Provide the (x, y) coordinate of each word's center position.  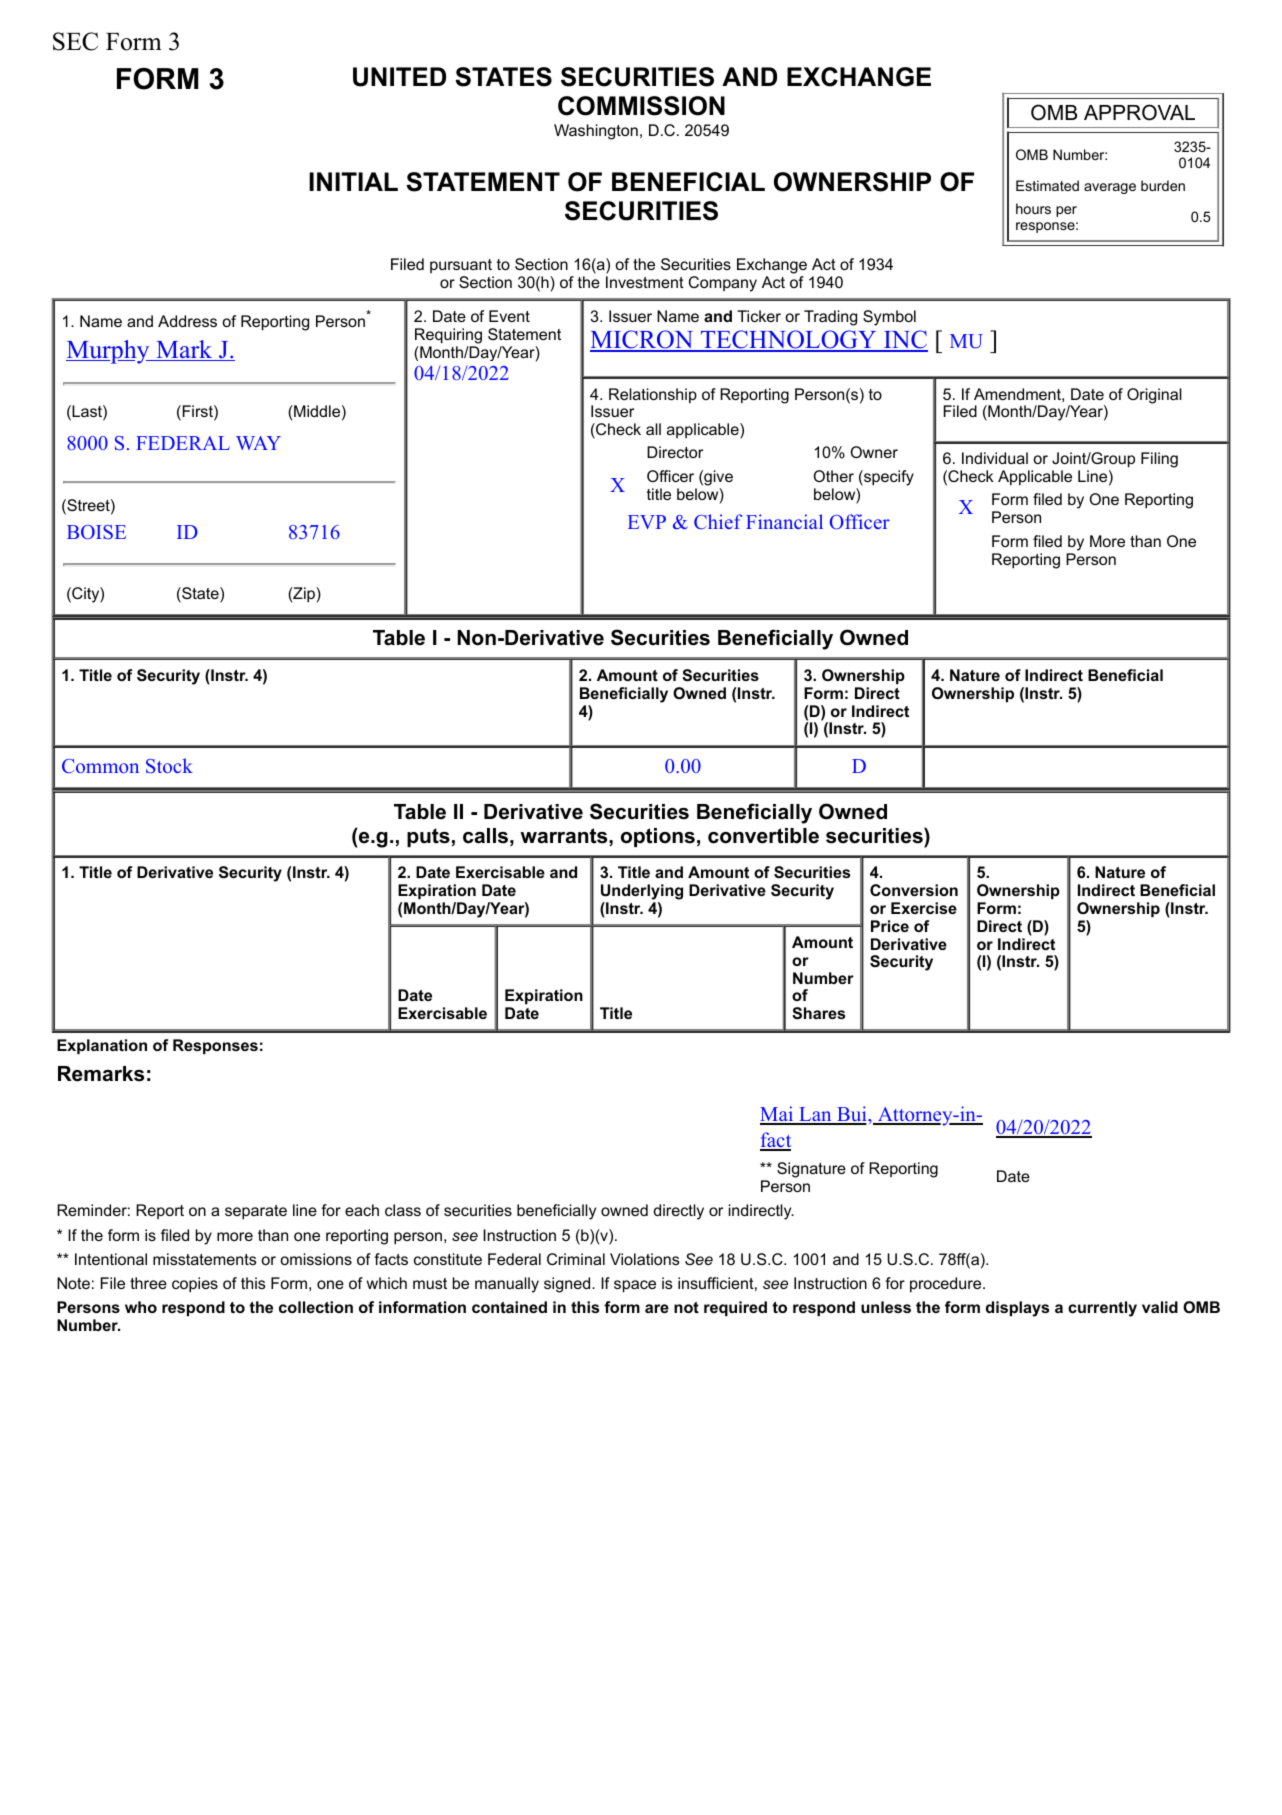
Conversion (914, 890)
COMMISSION (641, 106)
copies (195, 1285)
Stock (169, 765)
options (658, 837)
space (635, 1286)
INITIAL (353, 181)
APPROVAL (1139, 112)
